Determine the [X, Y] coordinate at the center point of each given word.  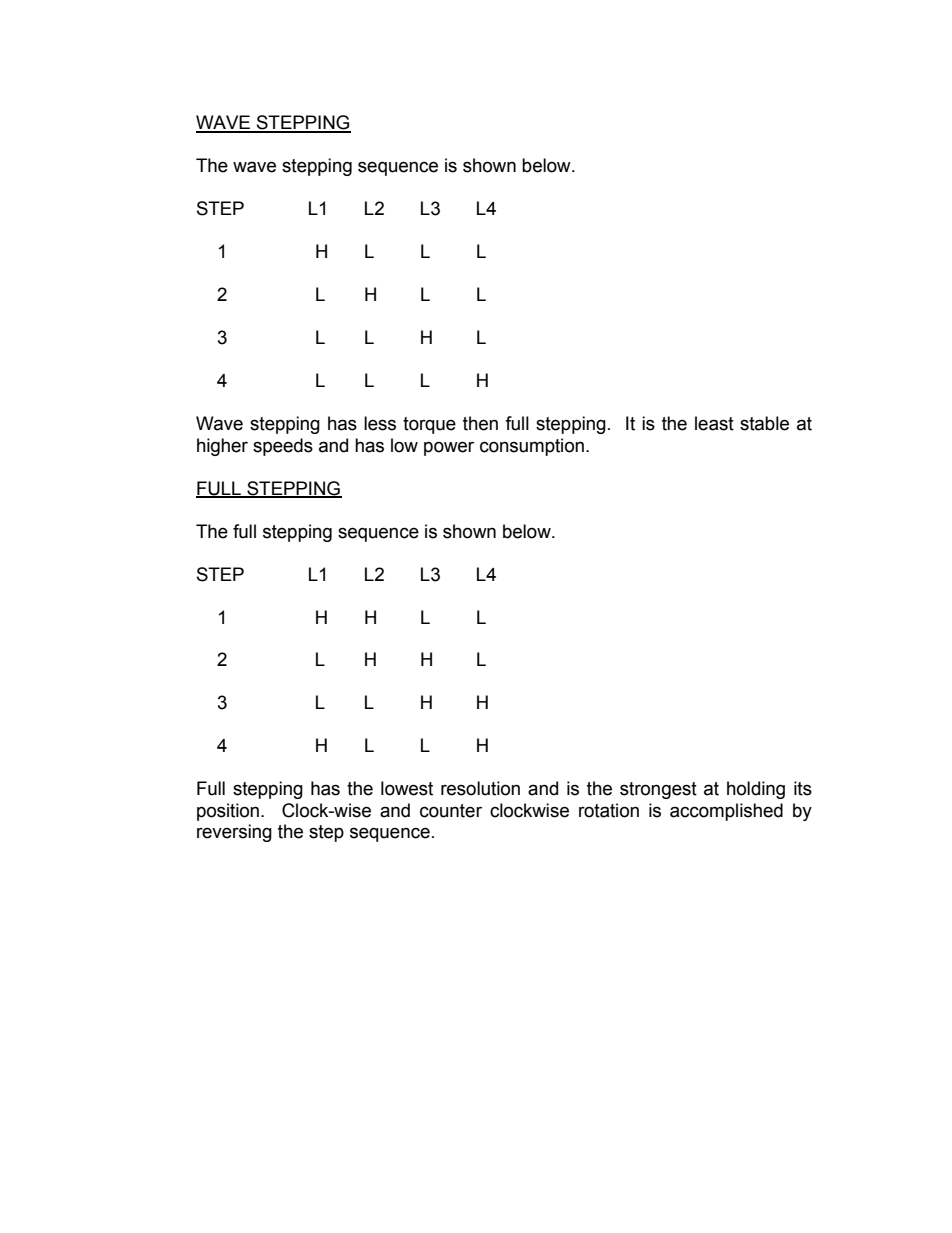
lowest [407, 788]
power [449, 448]
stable [764, 423]
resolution [480, 788]
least [714, 423]
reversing [234, 833]
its [803, 788]
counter [451, 811]
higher [222, 447]
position [228, 812]
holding [756, 790]
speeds [283, 447]
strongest [658, 790]
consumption [532, 447]
